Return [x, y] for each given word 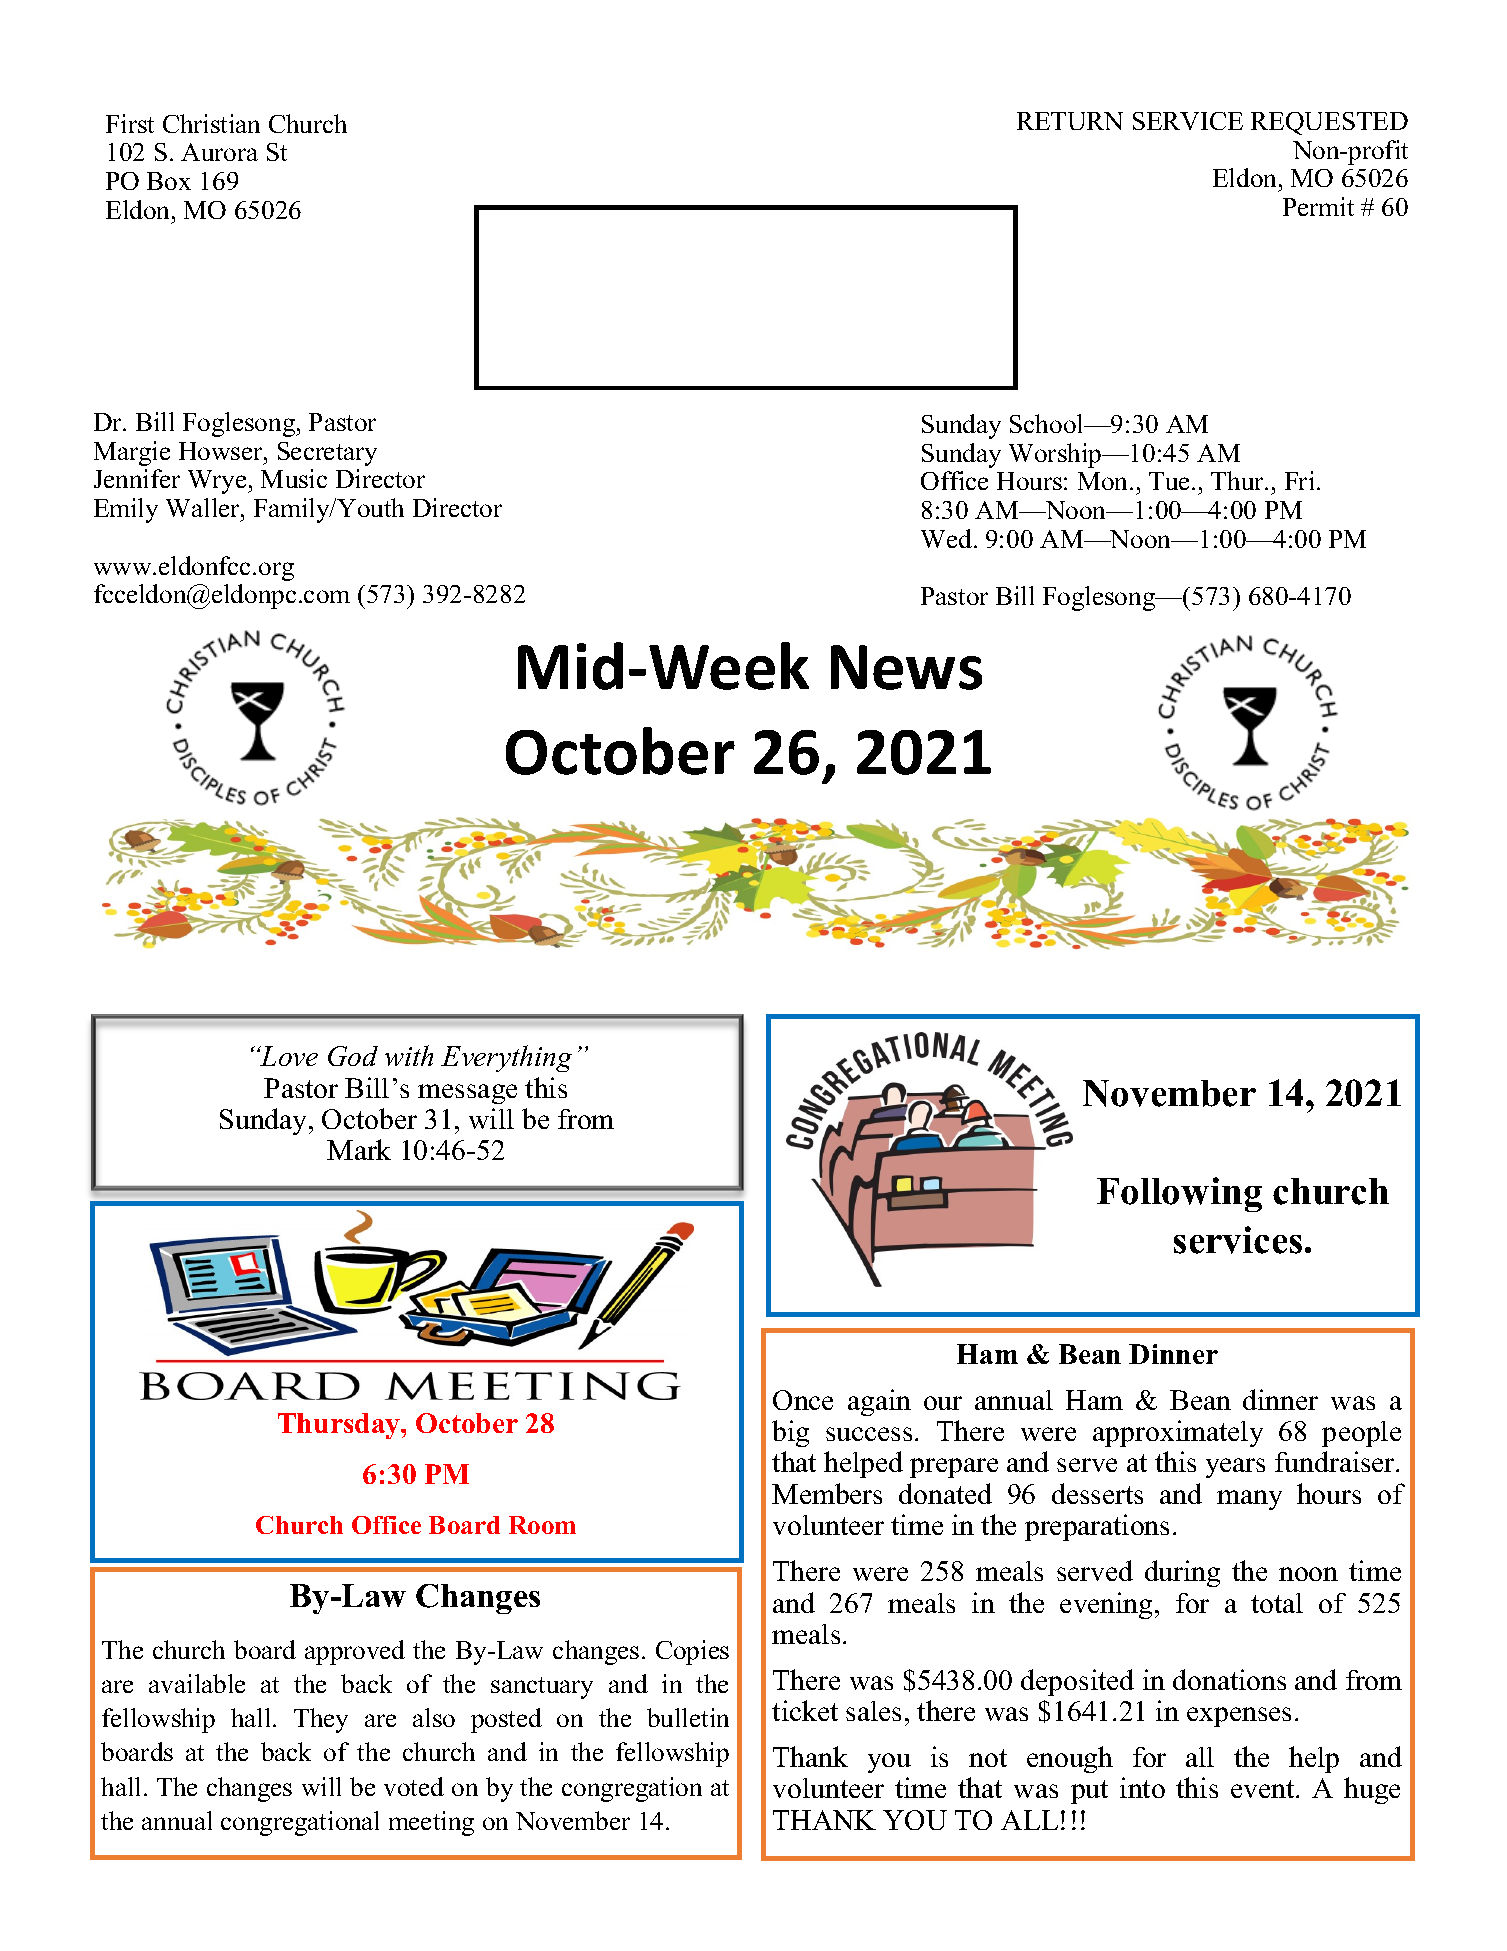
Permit [1318, 206]
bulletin [688, 1717]
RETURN [1070, 121]
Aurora [219, 152]
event [1264, 1789]
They [321, 1720]
